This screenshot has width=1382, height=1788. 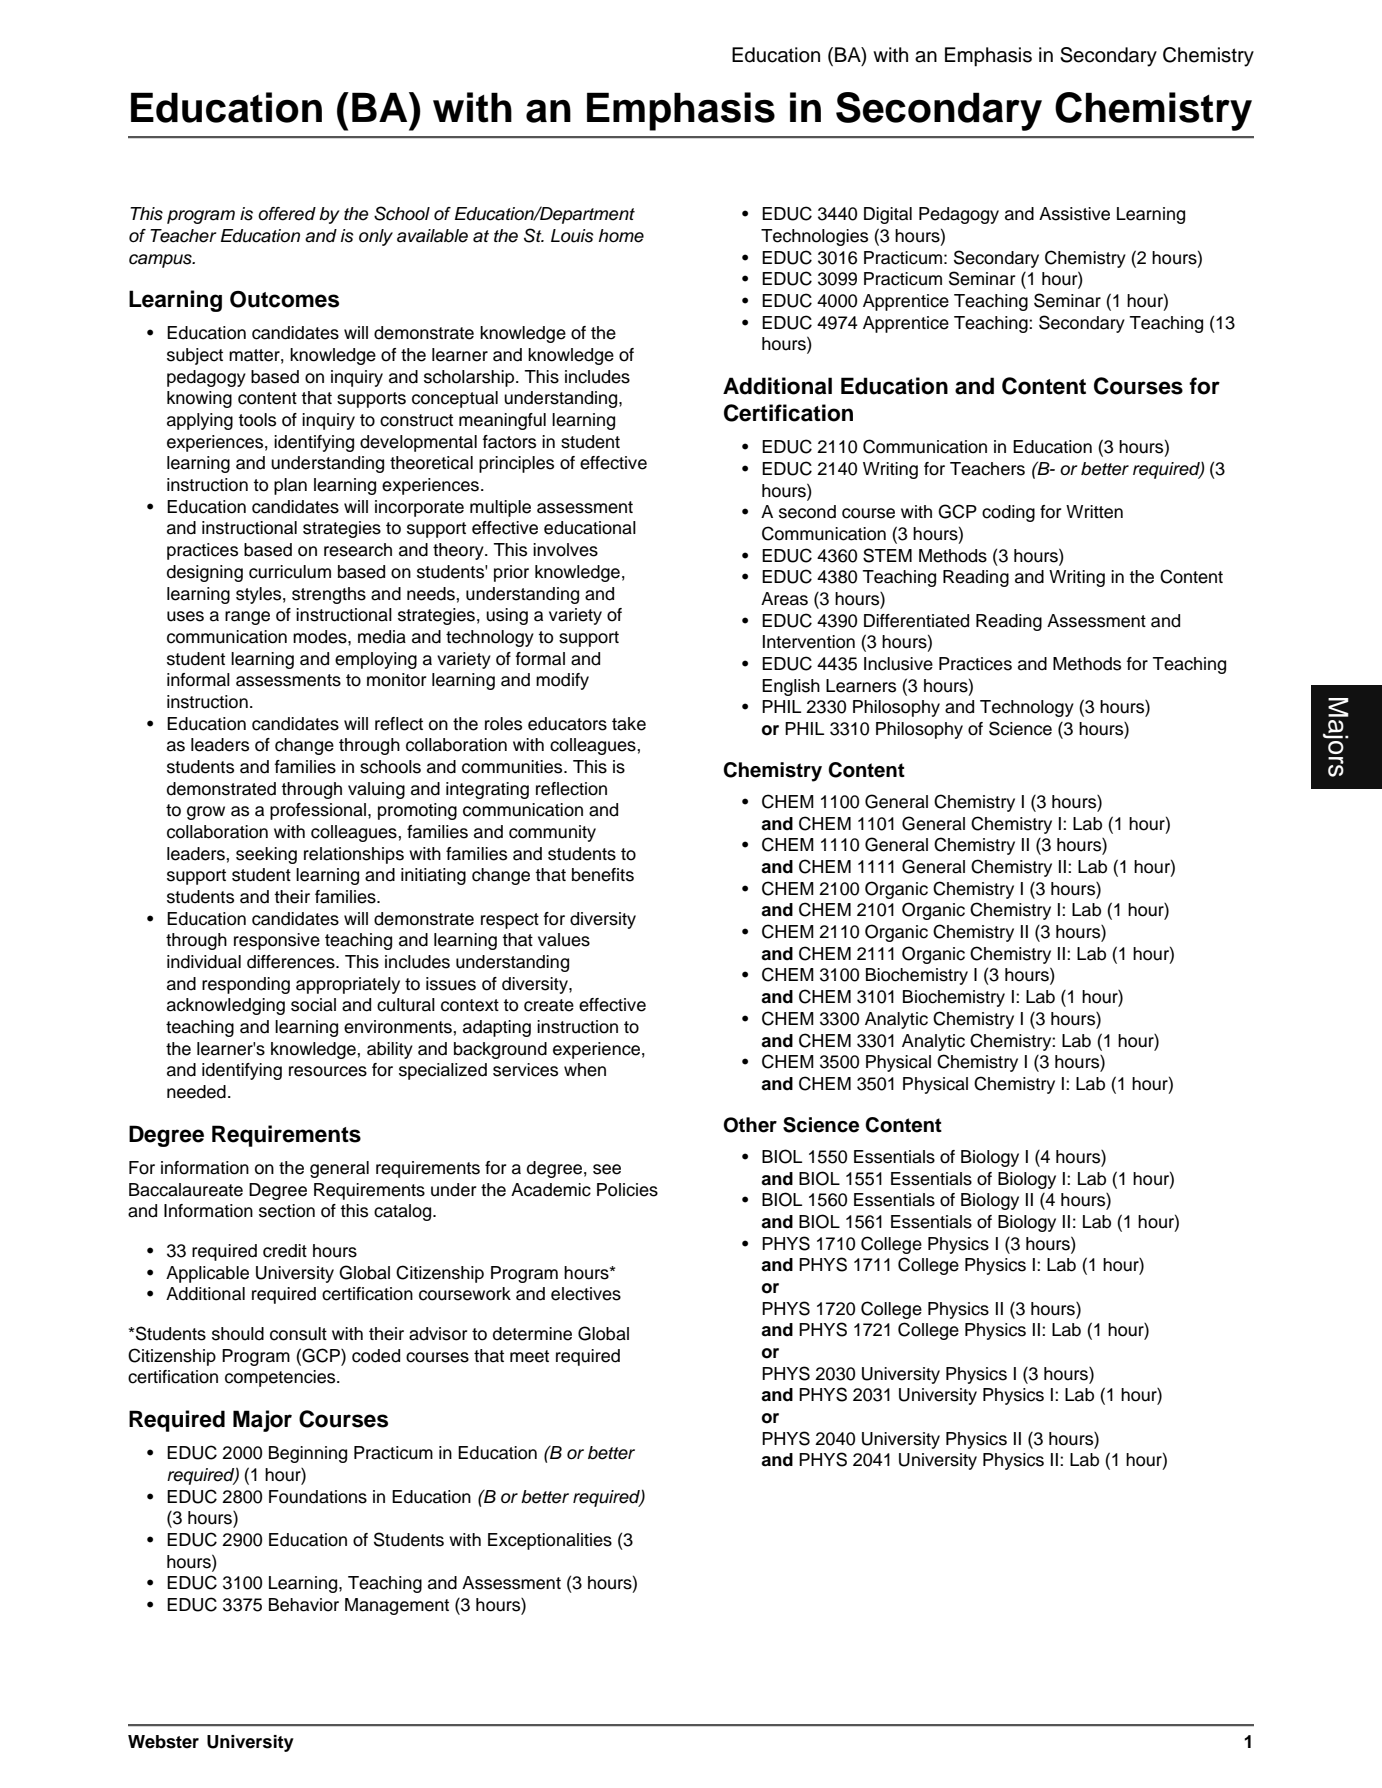 I want to click on section, so click(x=287, y=1211).
